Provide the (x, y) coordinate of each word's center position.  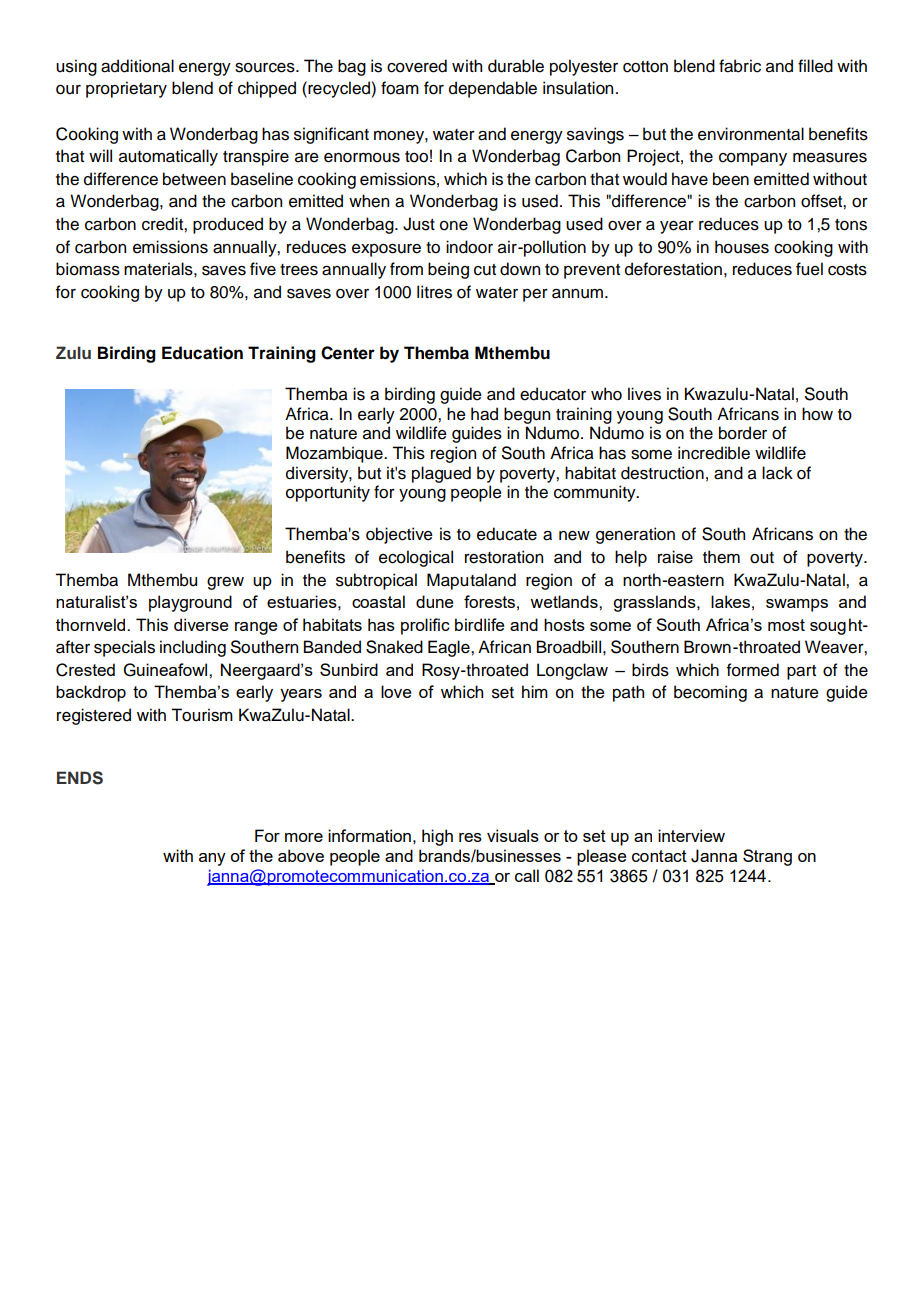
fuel (809, 269)
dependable (493, 89)
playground (190, 603)
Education (202, 353)
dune (434, 601)
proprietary (126, 89)
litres (434, 292)
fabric (740, 66)
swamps (797, 605)
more (304, 837)
